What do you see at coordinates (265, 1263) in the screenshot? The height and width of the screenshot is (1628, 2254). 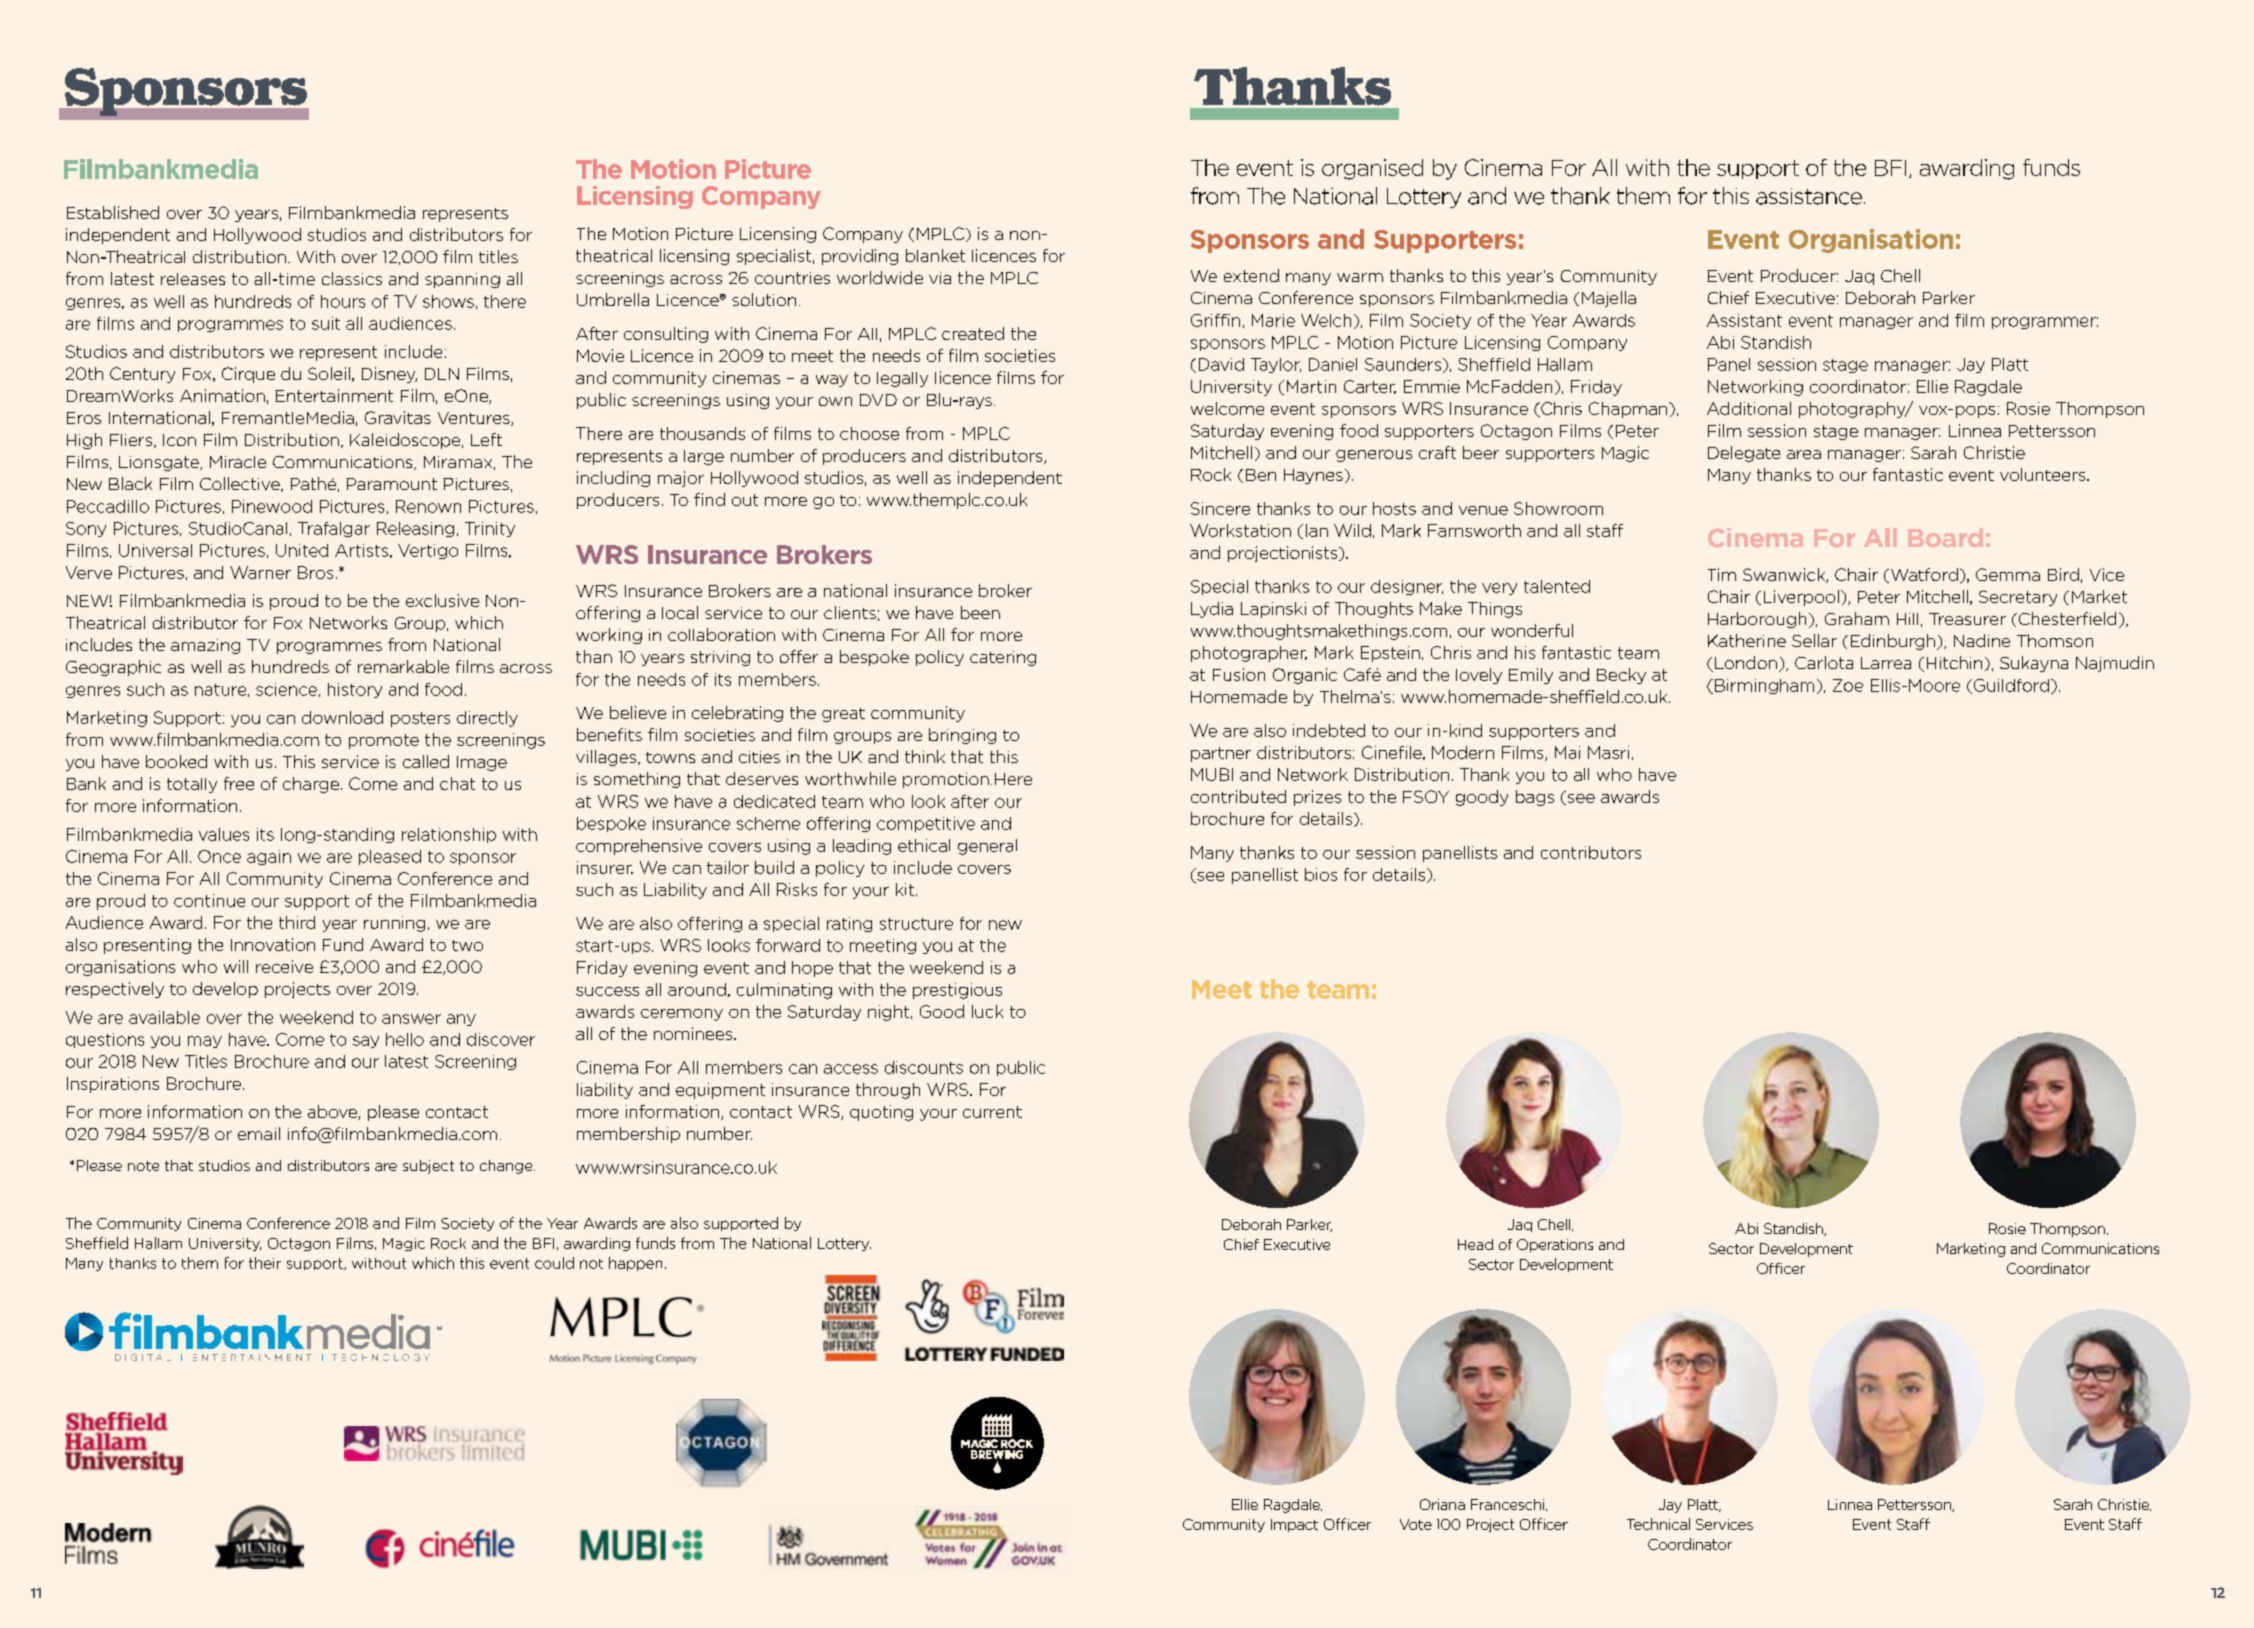 I see `their` at bounding box center [265, 1263].
